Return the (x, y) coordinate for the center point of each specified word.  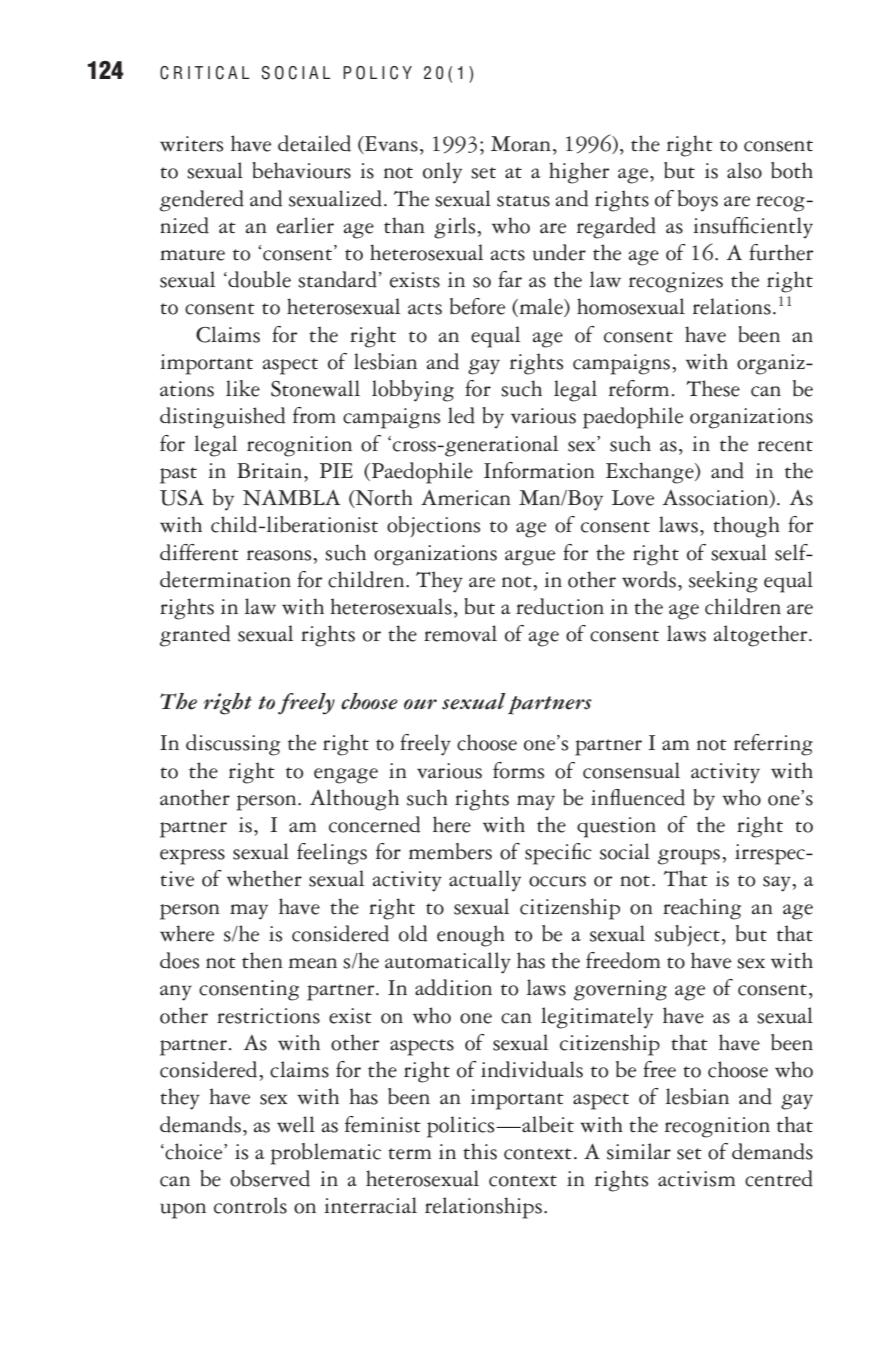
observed (270, 1178)
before (477, 306)
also (744, 170)
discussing (233, 745)
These (713, 388)
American (466, 497)
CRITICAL (204, 73)
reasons (280, 555)
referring (773, 745)
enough (471, 936)
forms (519, 770)
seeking (723, 582)
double (258, 279)
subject (687, 935)
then (262, 960)
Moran (521, 144)
